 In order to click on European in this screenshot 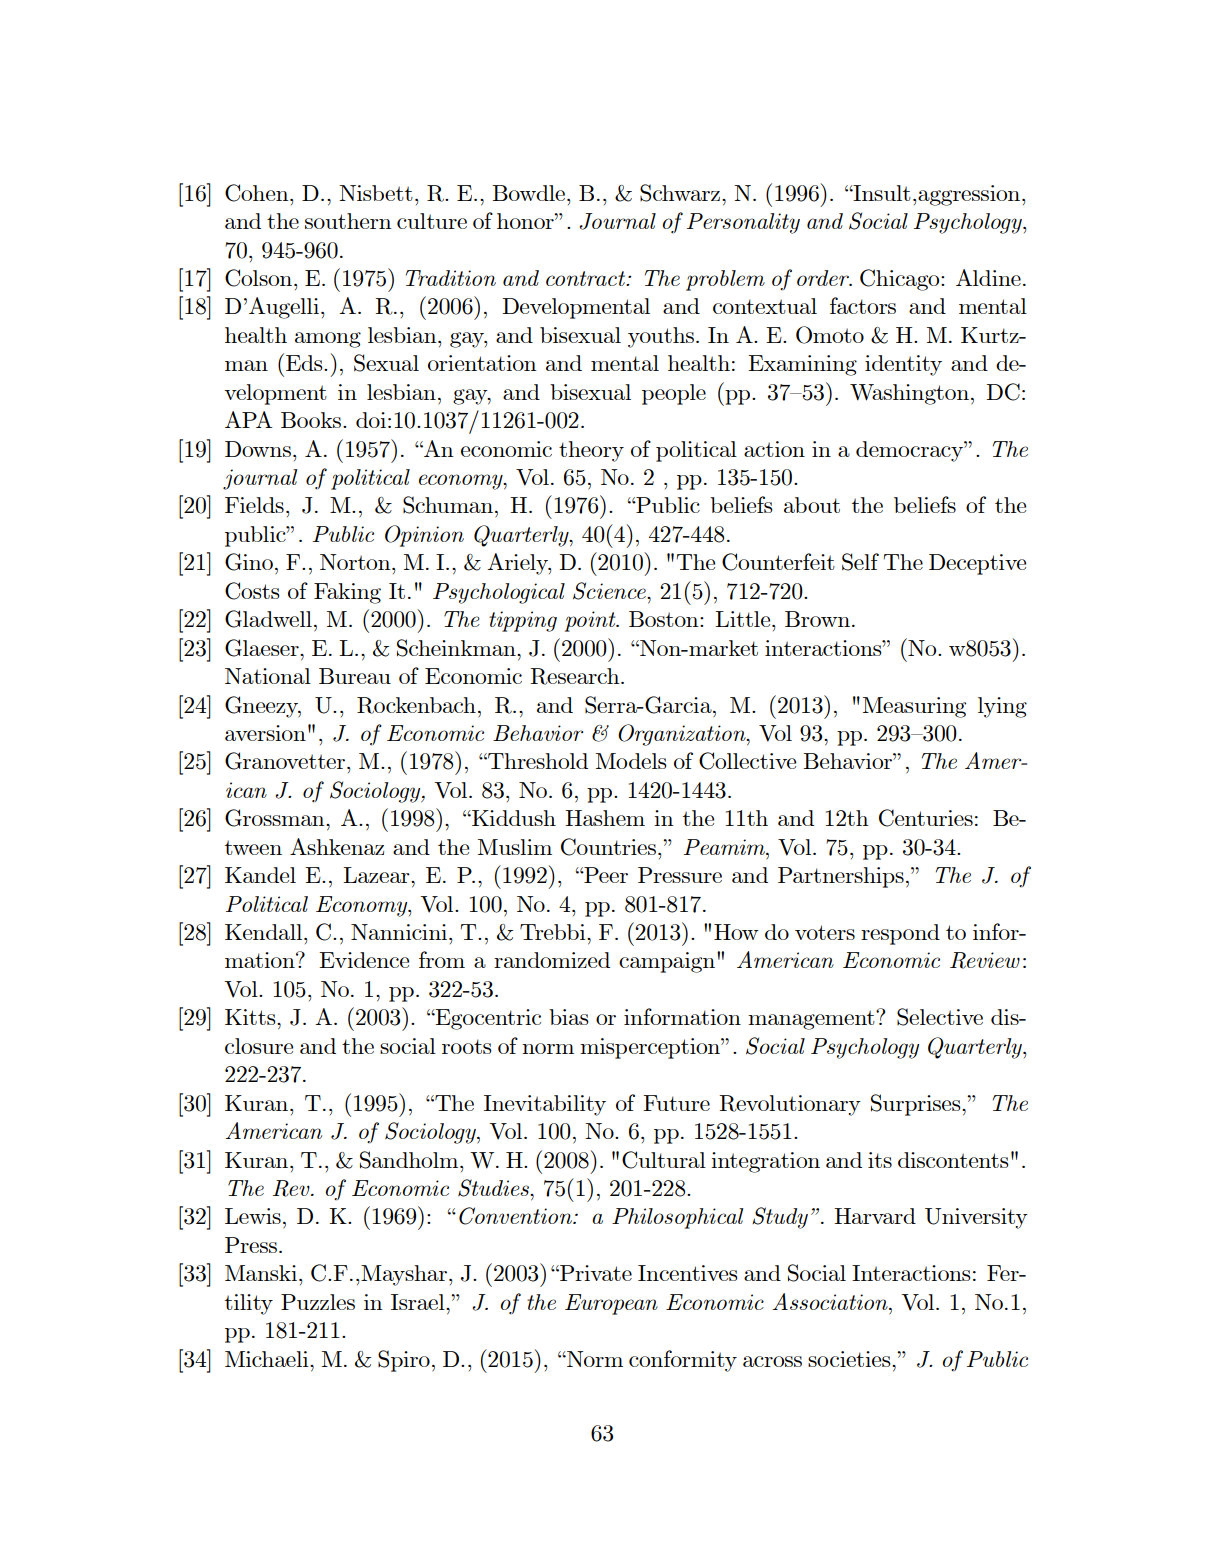, I will do `click(611, 1304)`.
